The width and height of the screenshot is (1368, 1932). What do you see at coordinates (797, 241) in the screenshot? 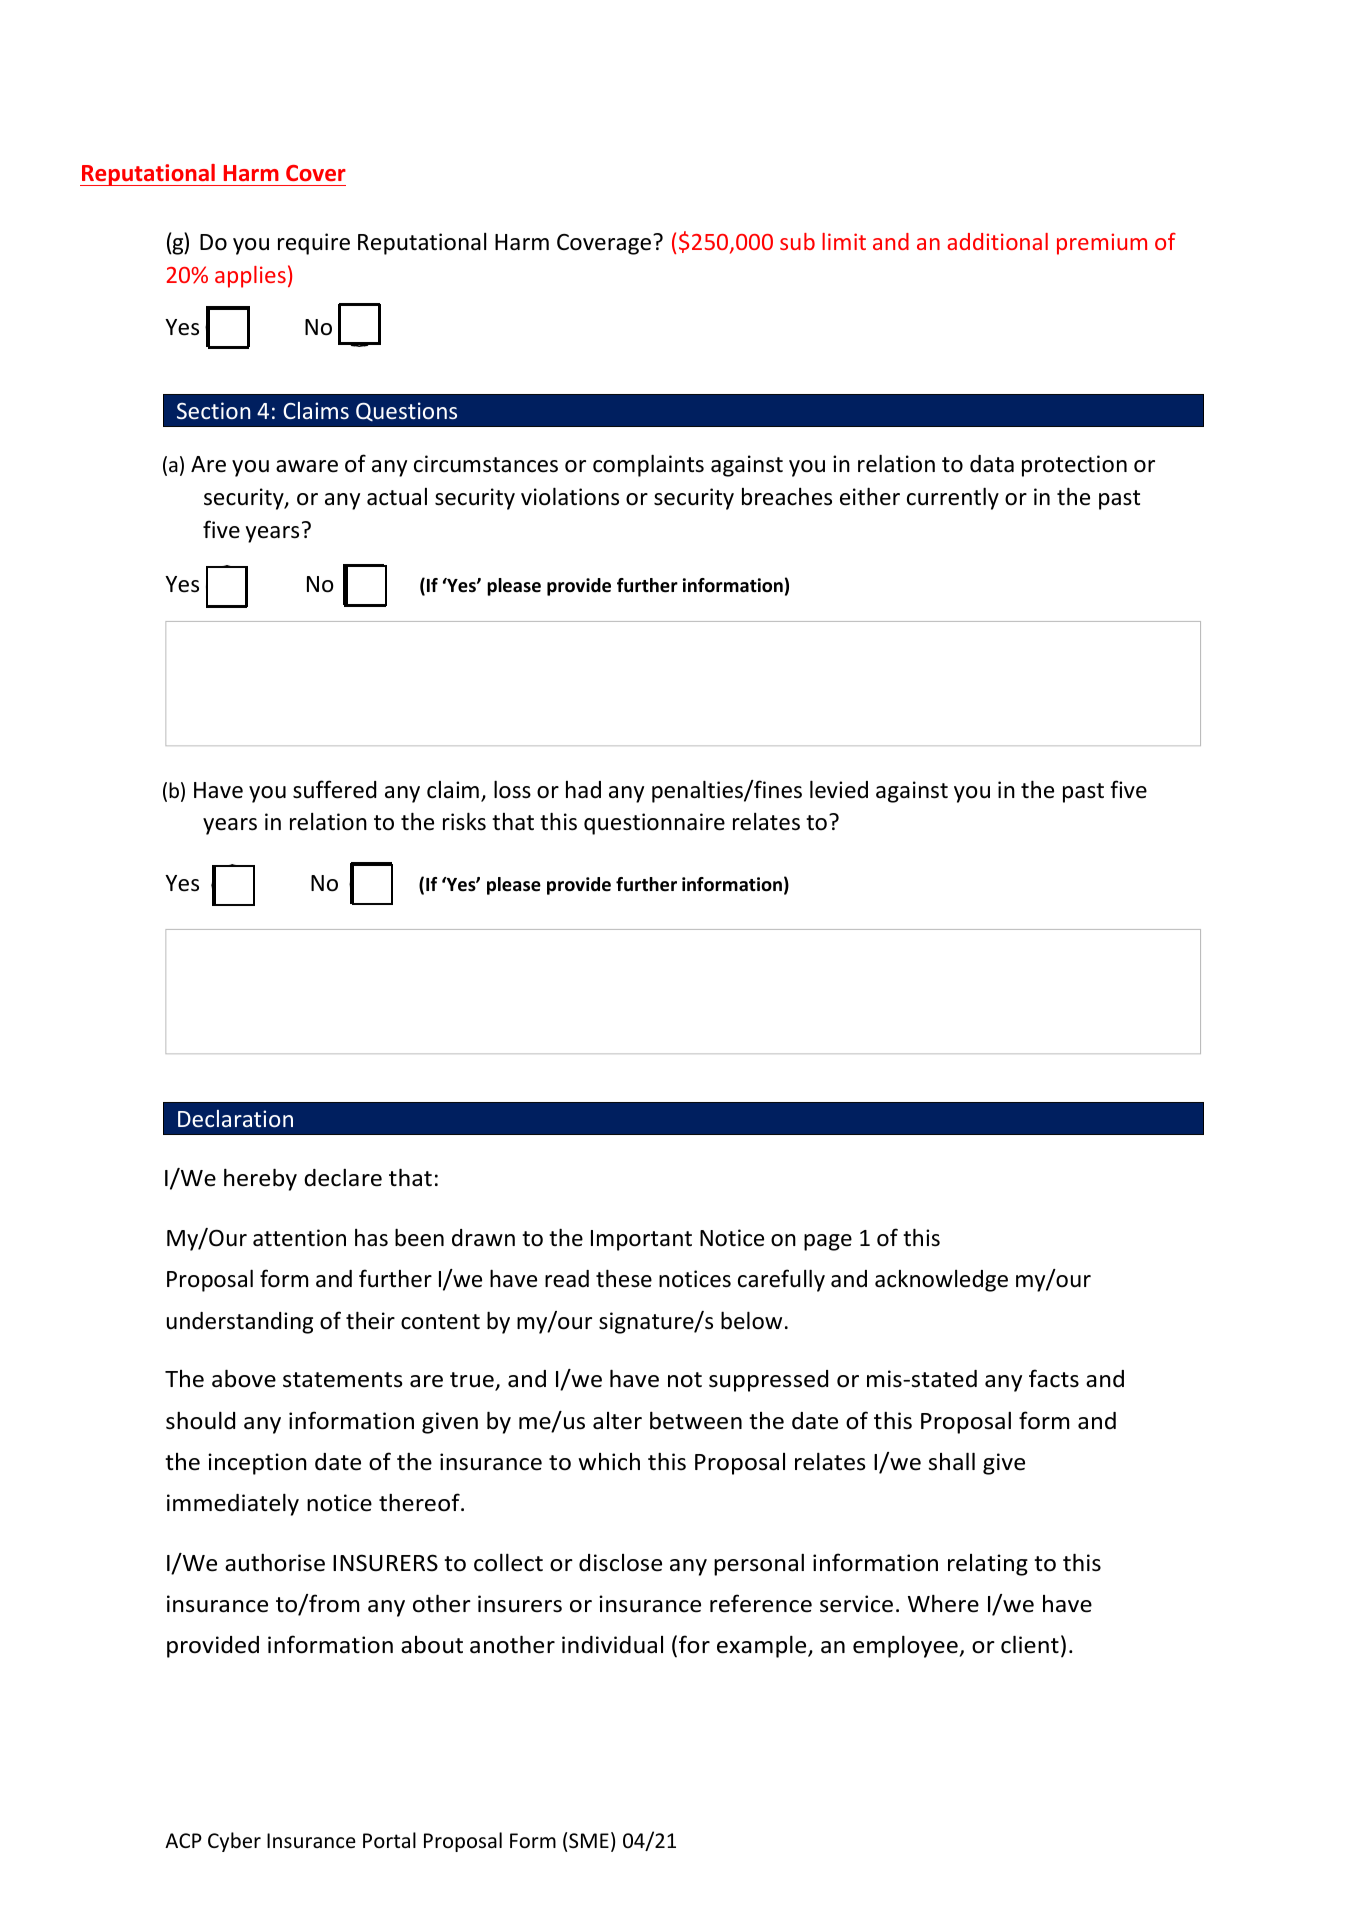
I see `sub` at bounding box center [797, 241].
